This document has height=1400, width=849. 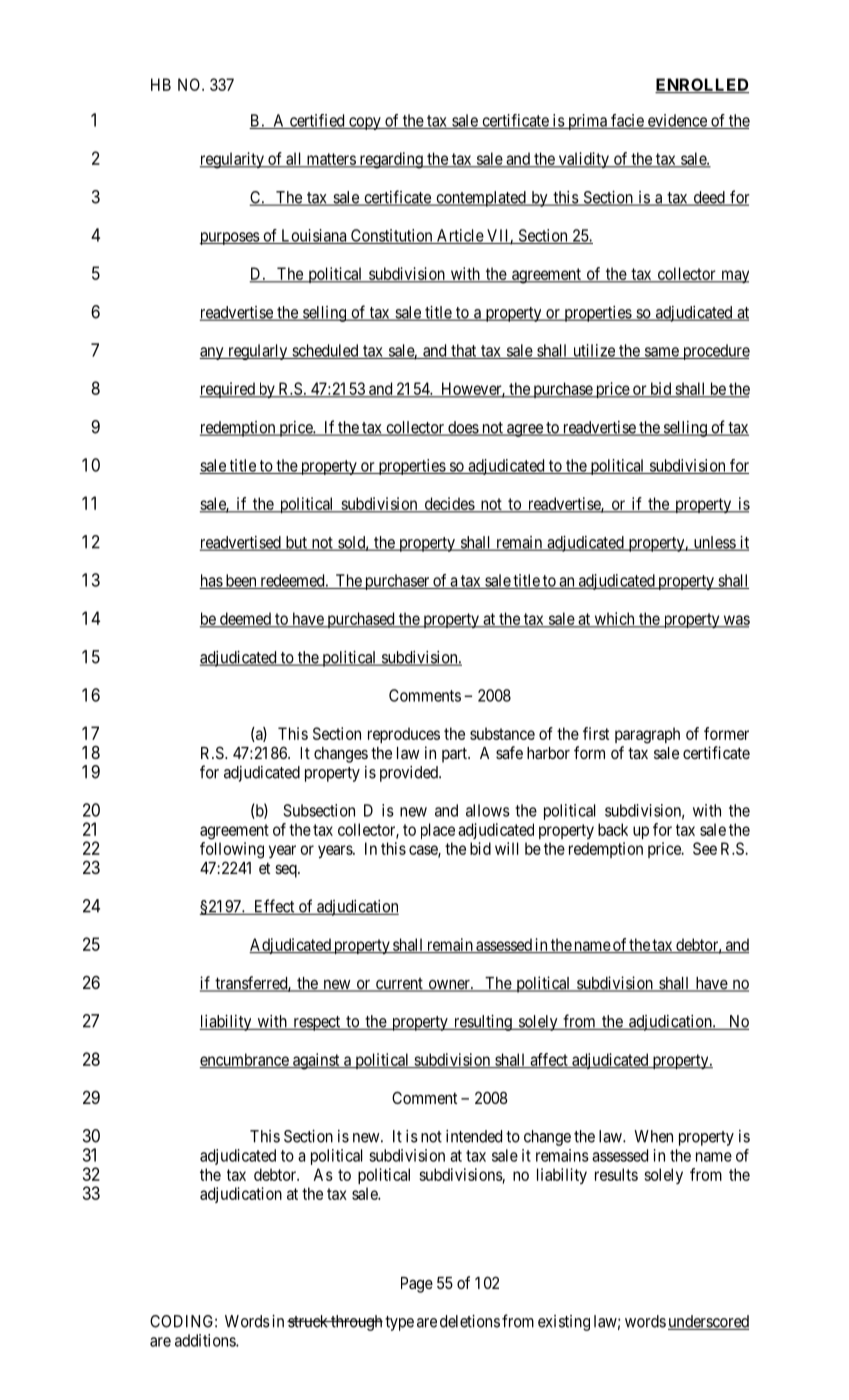 I want to click on certified, so click(x=317, y=121).
